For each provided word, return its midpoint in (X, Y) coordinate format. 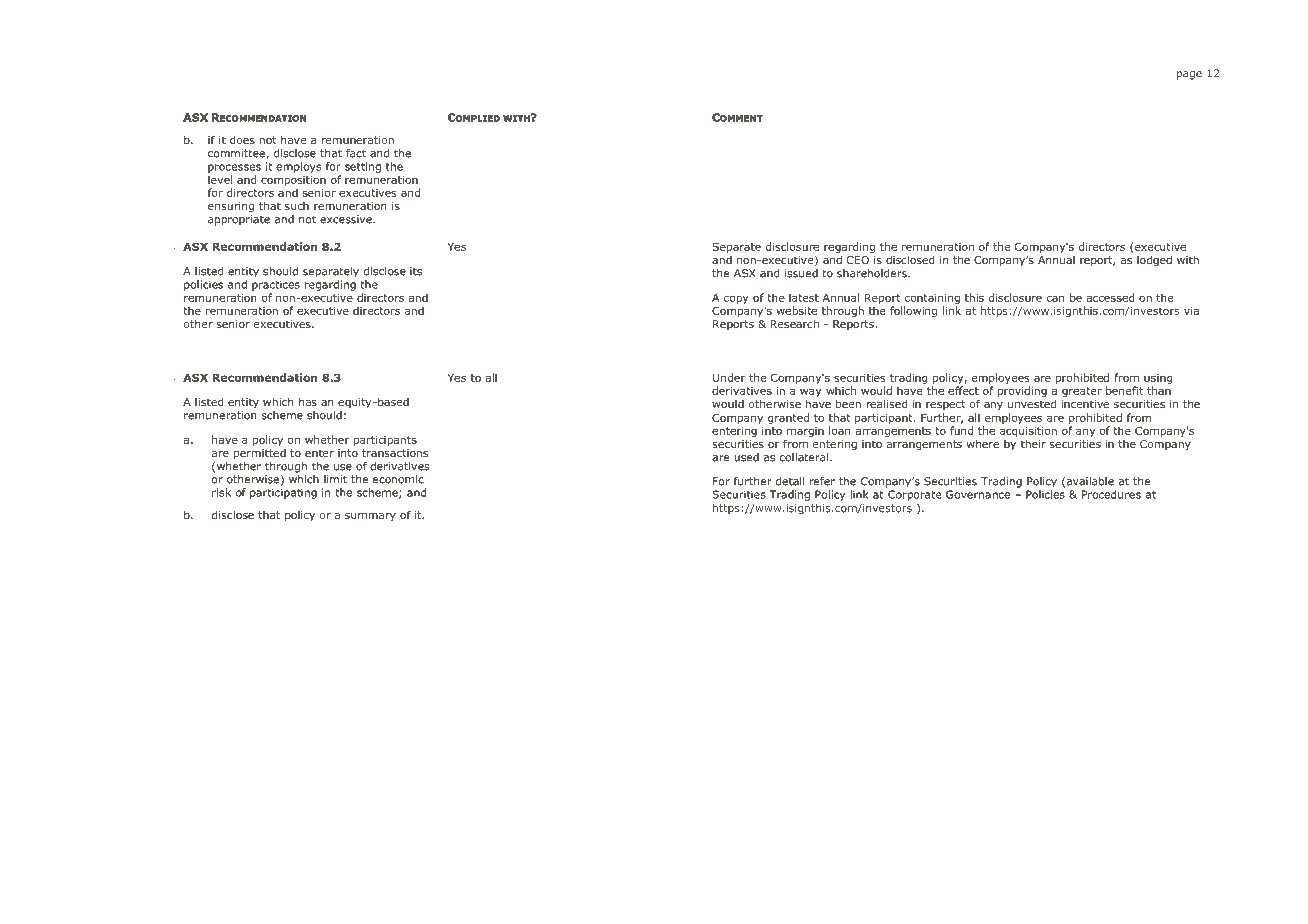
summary (370, 517)
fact (356, 153)
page (1189, 75)
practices (276, 285)
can (1055, 298)
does (242, 140)
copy (736, 299)
